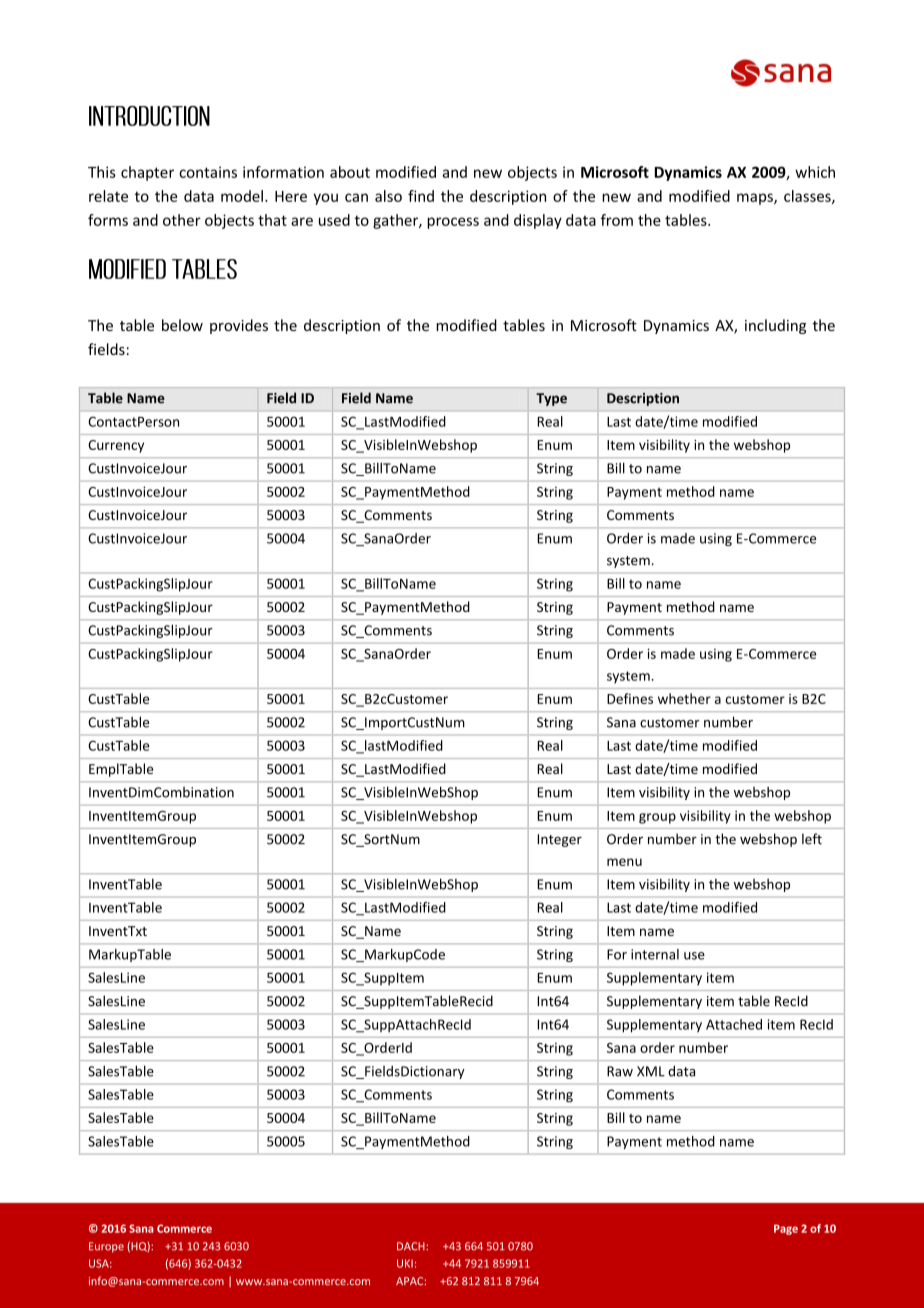 The width and height of the page is (924, 1308). I want to click on process, so click(453, 223).
